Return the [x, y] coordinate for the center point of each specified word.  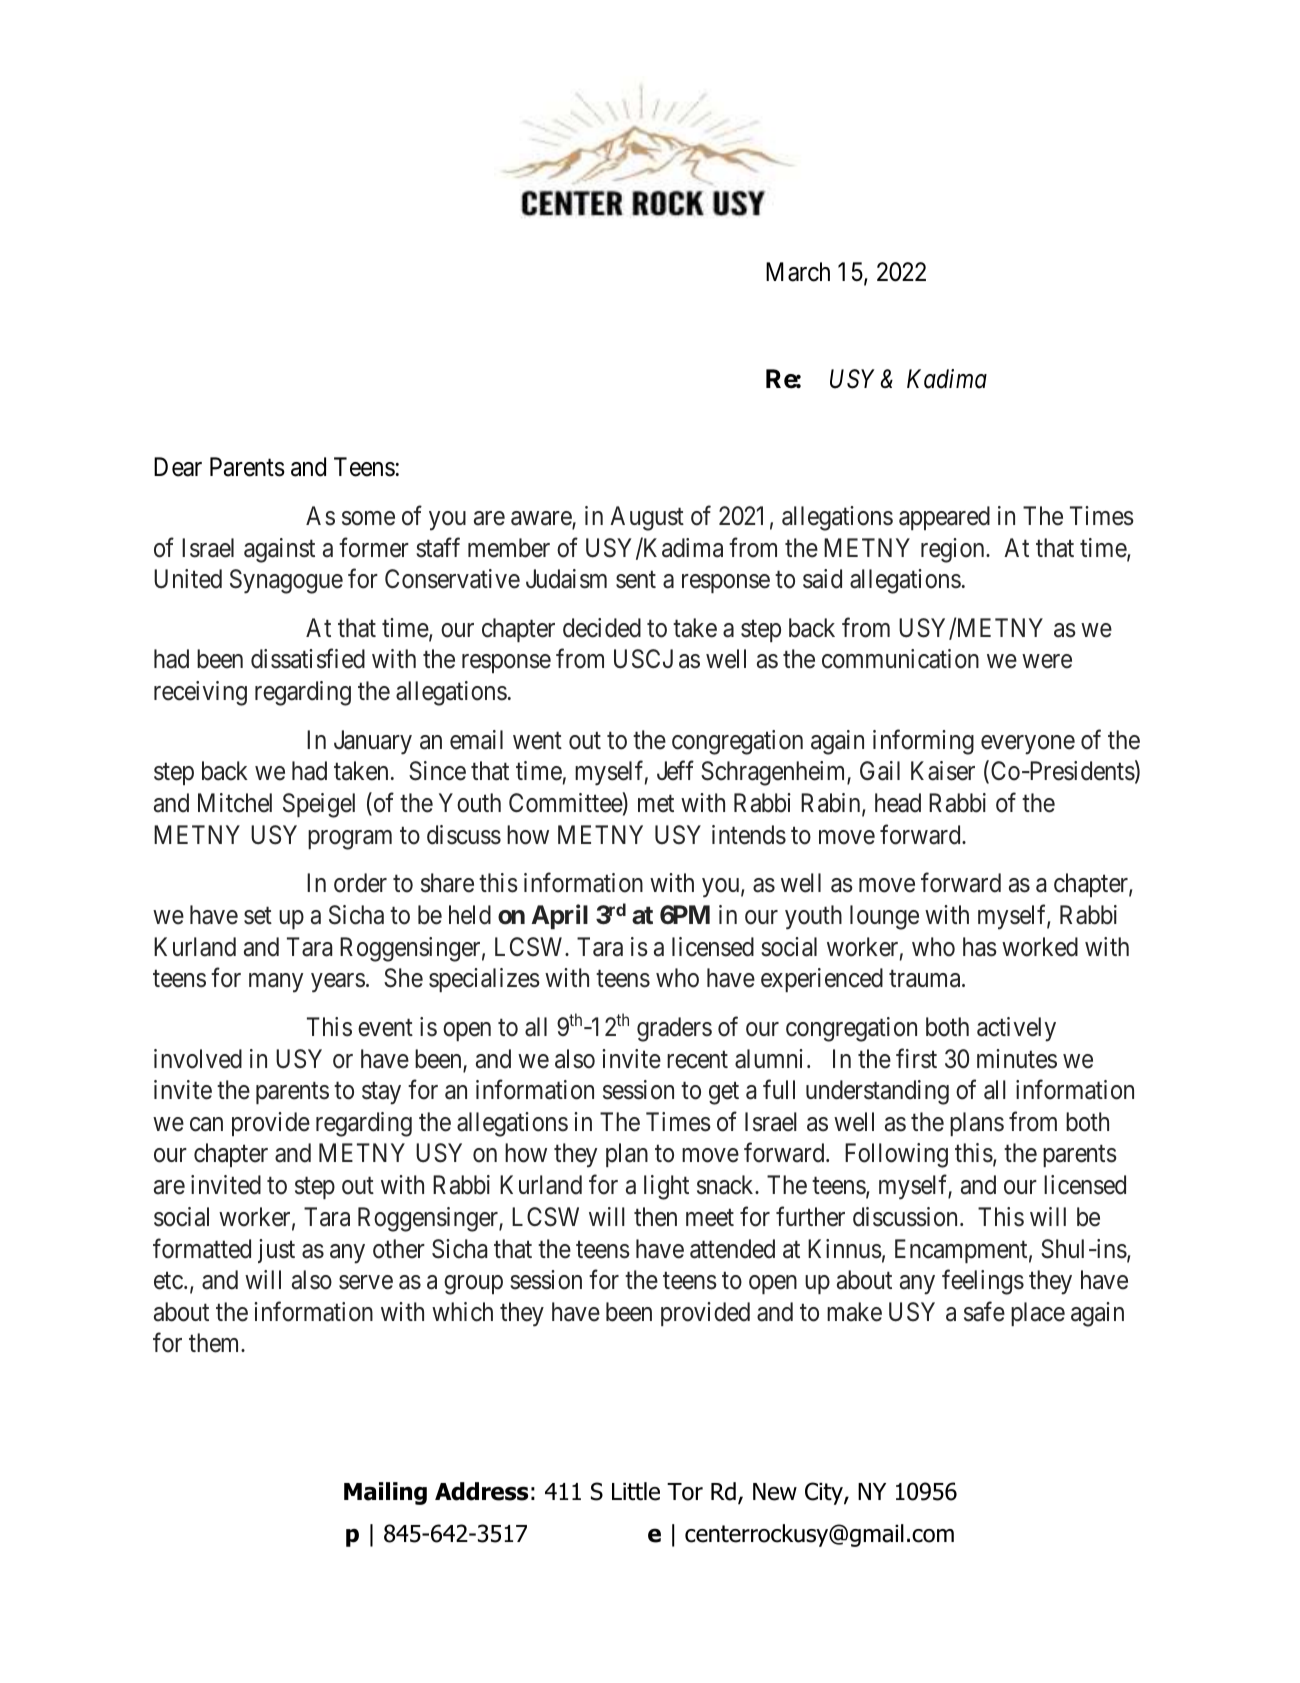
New [775, 1492]
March [798, 272]
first [916, 1058]
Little [636, 1491]
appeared [944, 518]
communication [900, 659]
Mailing [385, 1493]
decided [602, 628]
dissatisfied [308, 659]
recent [697, 1060]
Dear [178, 467]
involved [198, 1059]
